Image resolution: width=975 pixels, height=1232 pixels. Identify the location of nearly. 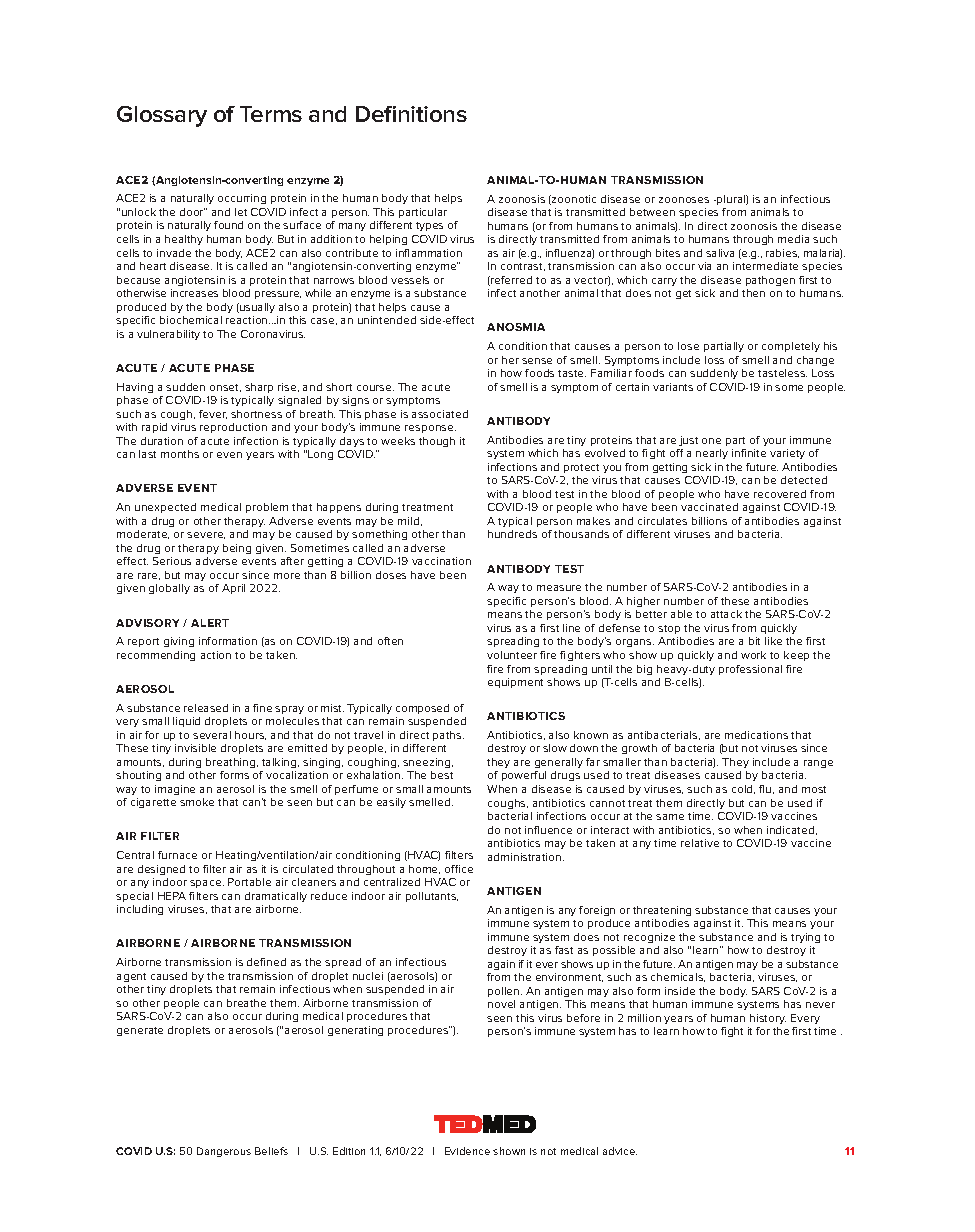
(712, 454).
